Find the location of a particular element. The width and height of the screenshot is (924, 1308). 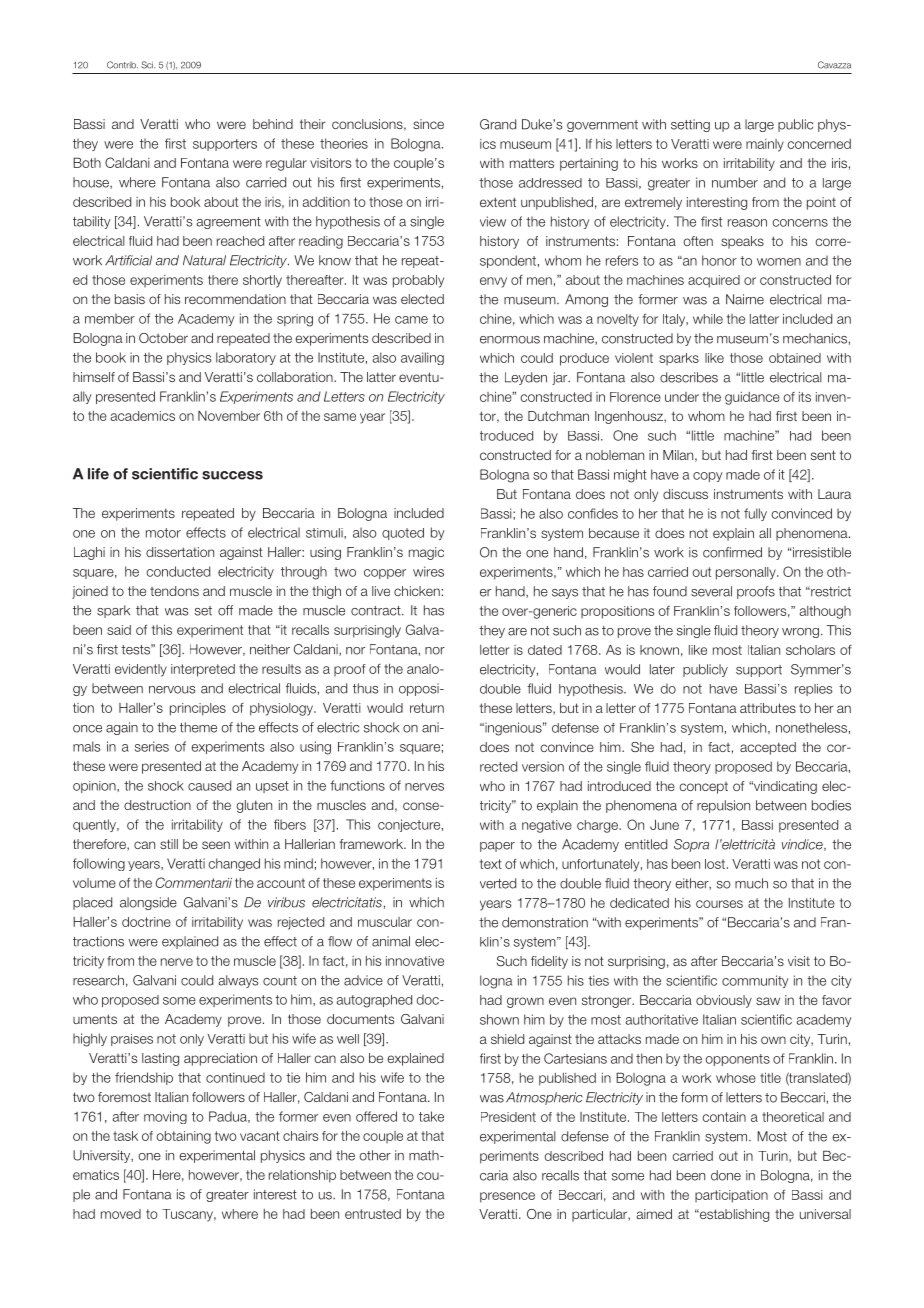

done is located at coordinates (726, 1175).
